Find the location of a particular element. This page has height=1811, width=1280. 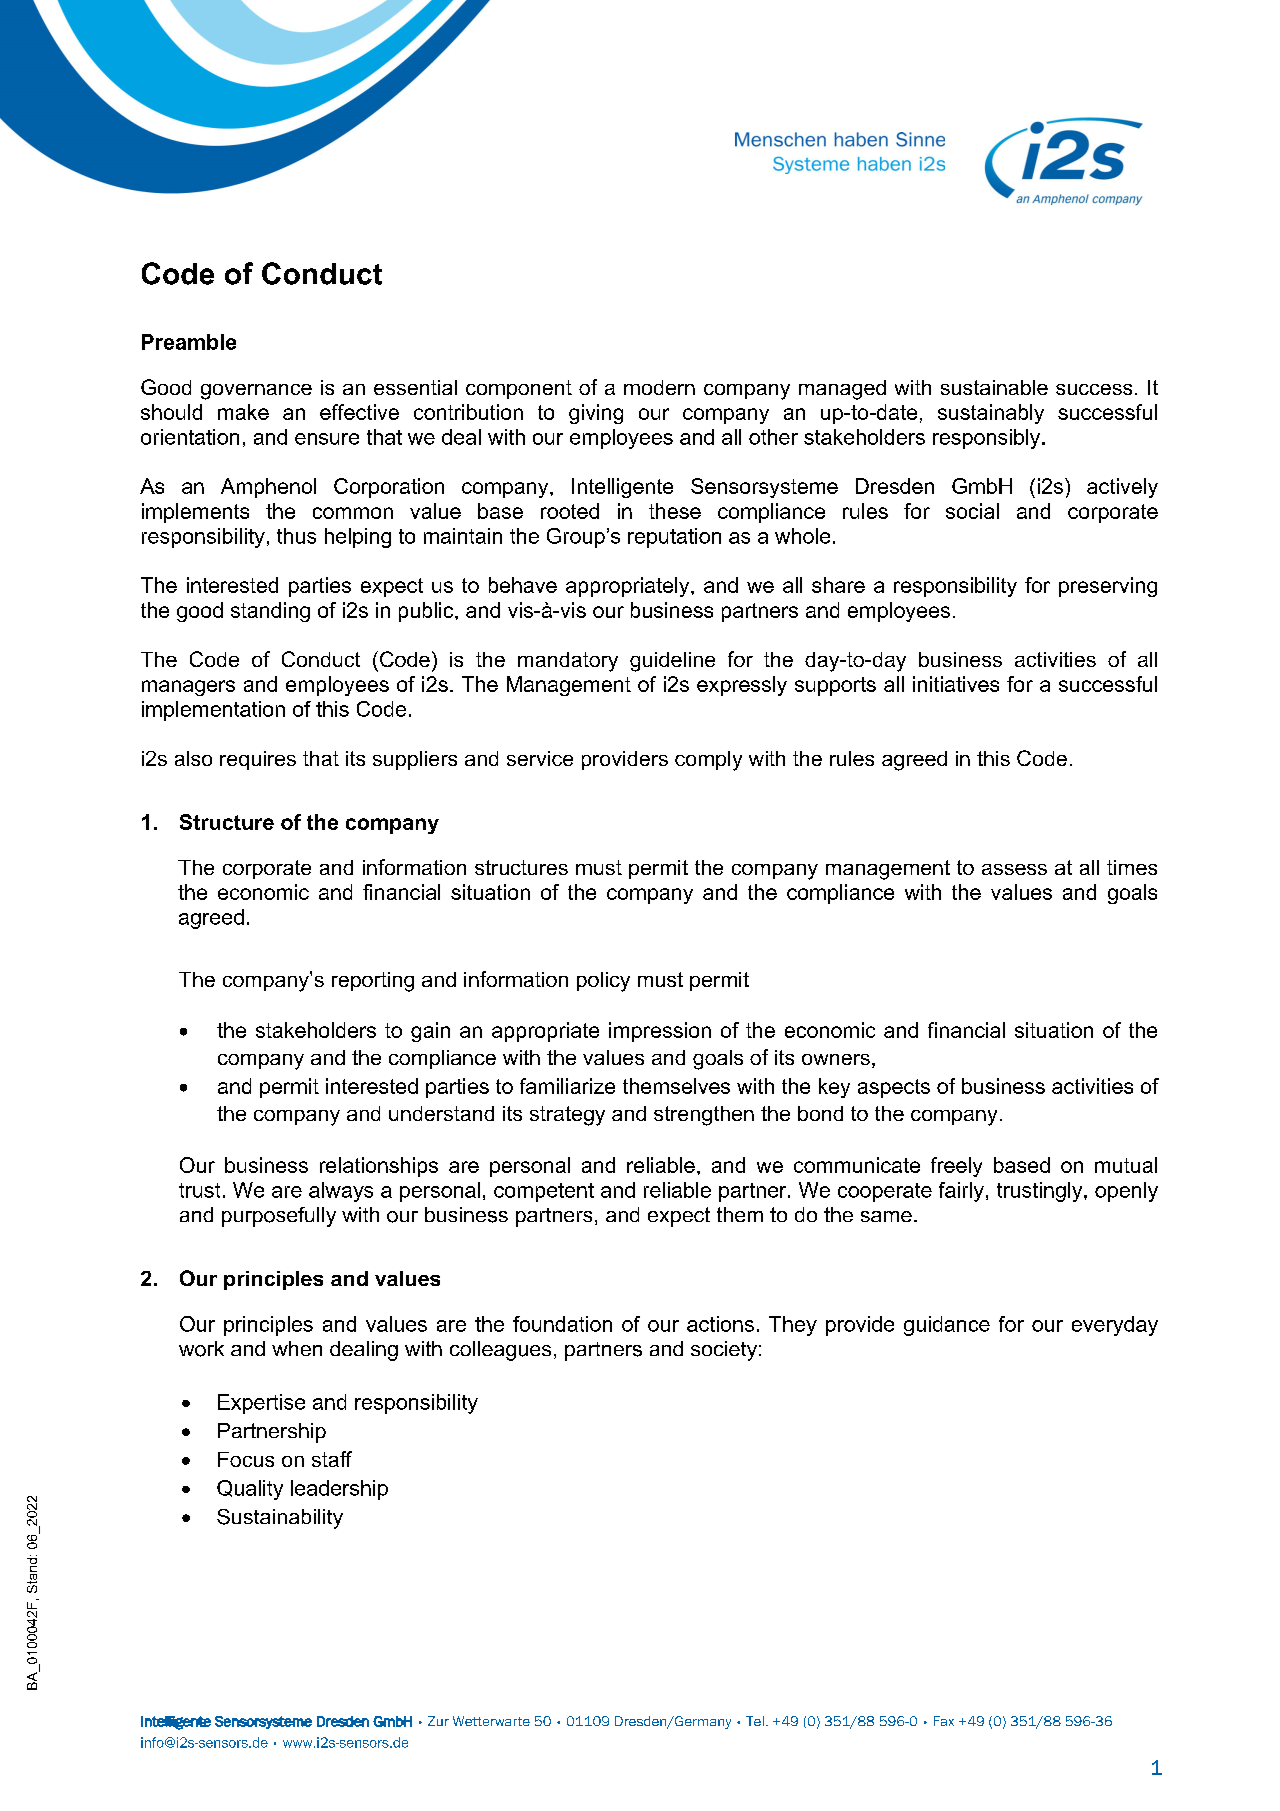

modern is located at coordinates (659, 387).
